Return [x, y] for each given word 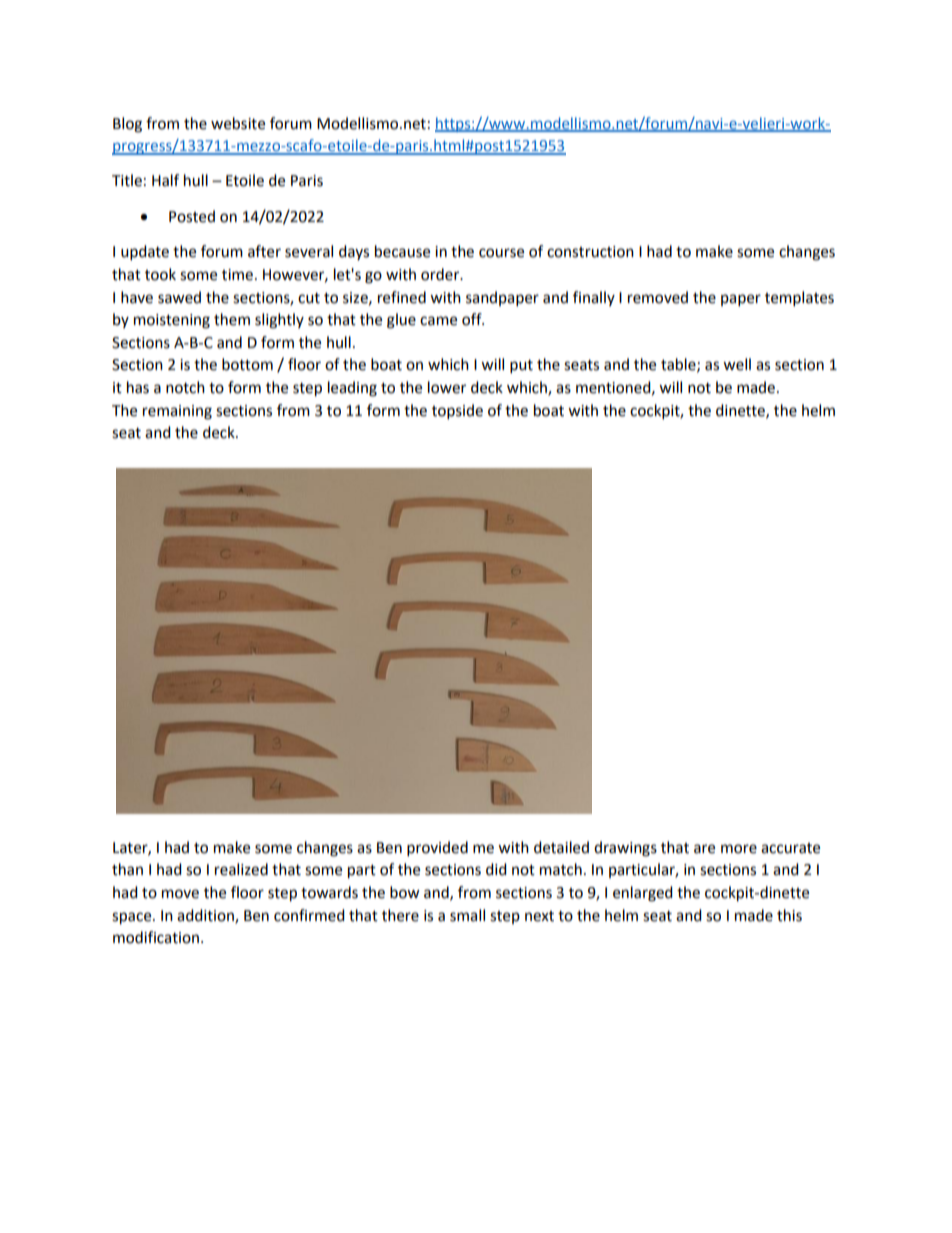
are [704, 849]
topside [457, 412]
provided [437, 849]
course [501, 253]
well [737, 364]
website [238, 123]
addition [206, 916]
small [467, 915]
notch [185, 387]
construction [590, 252]
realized [241, 869]
